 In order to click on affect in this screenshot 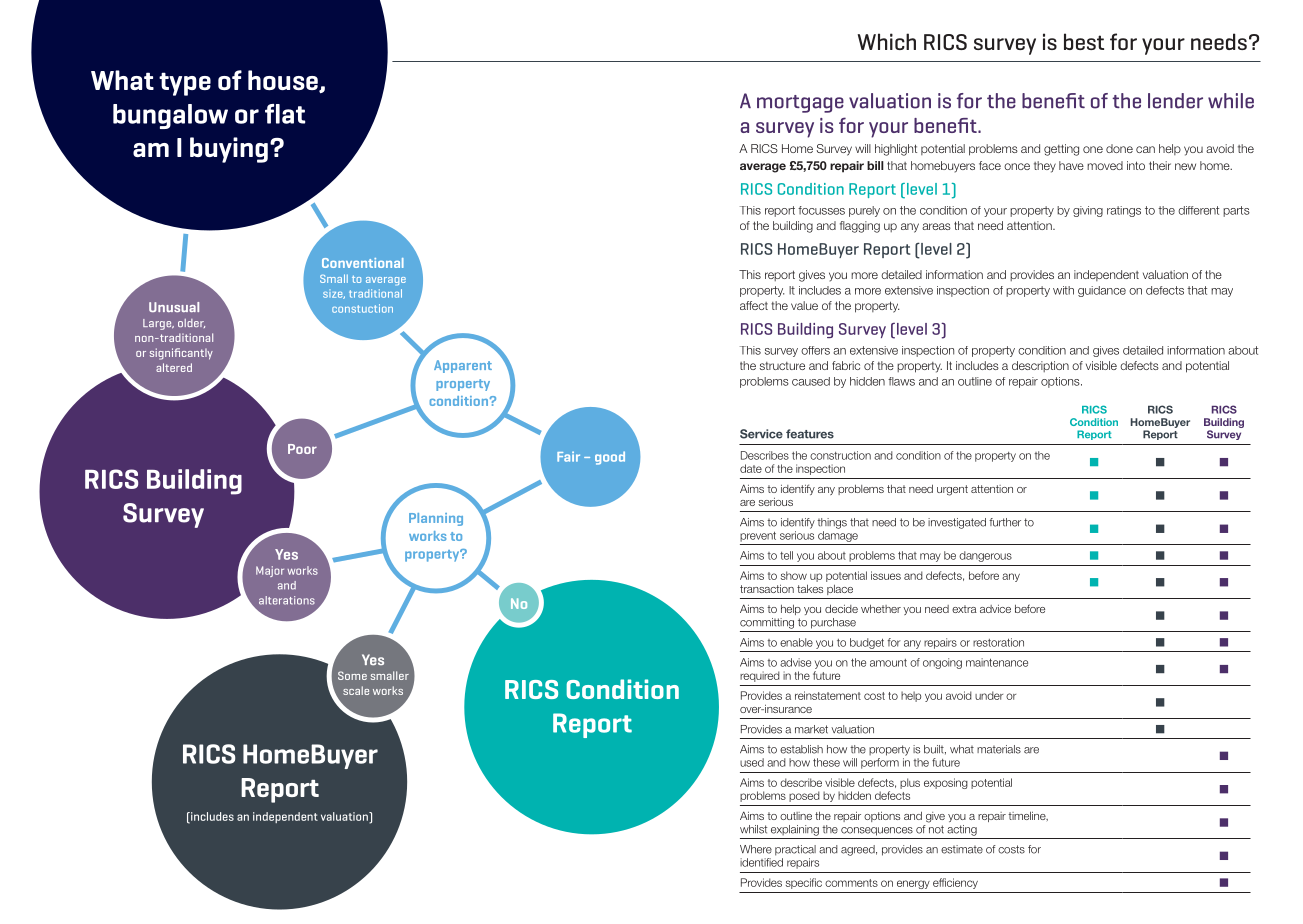, I will do `click(754, 305)`.
